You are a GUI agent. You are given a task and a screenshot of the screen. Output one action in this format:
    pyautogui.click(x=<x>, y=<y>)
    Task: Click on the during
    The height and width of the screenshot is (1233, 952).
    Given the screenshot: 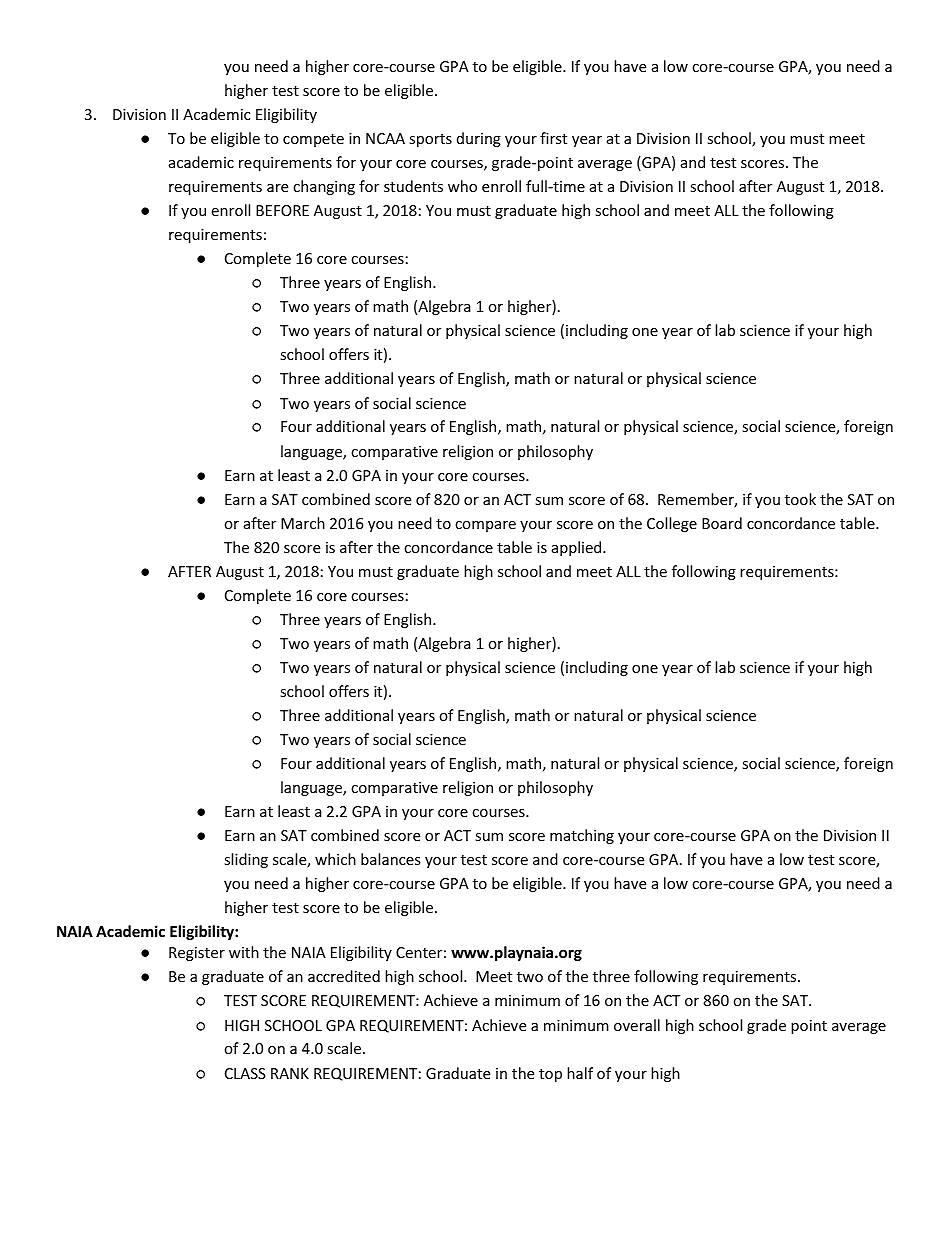 What is the action you would take?
    pyautogui.click(x=479, y=139)
